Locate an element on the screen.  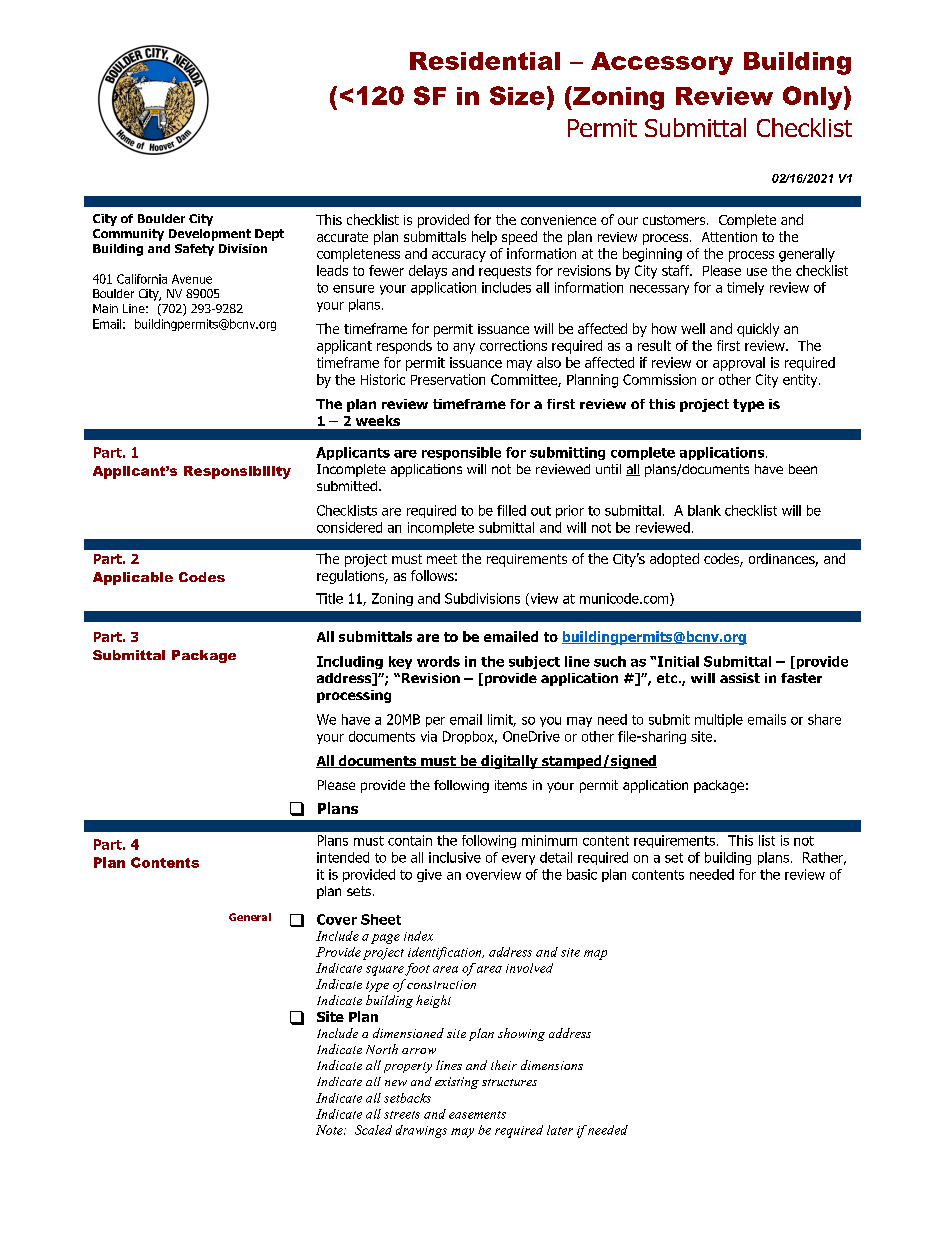
Note is located at coordinates (330, 1130).
